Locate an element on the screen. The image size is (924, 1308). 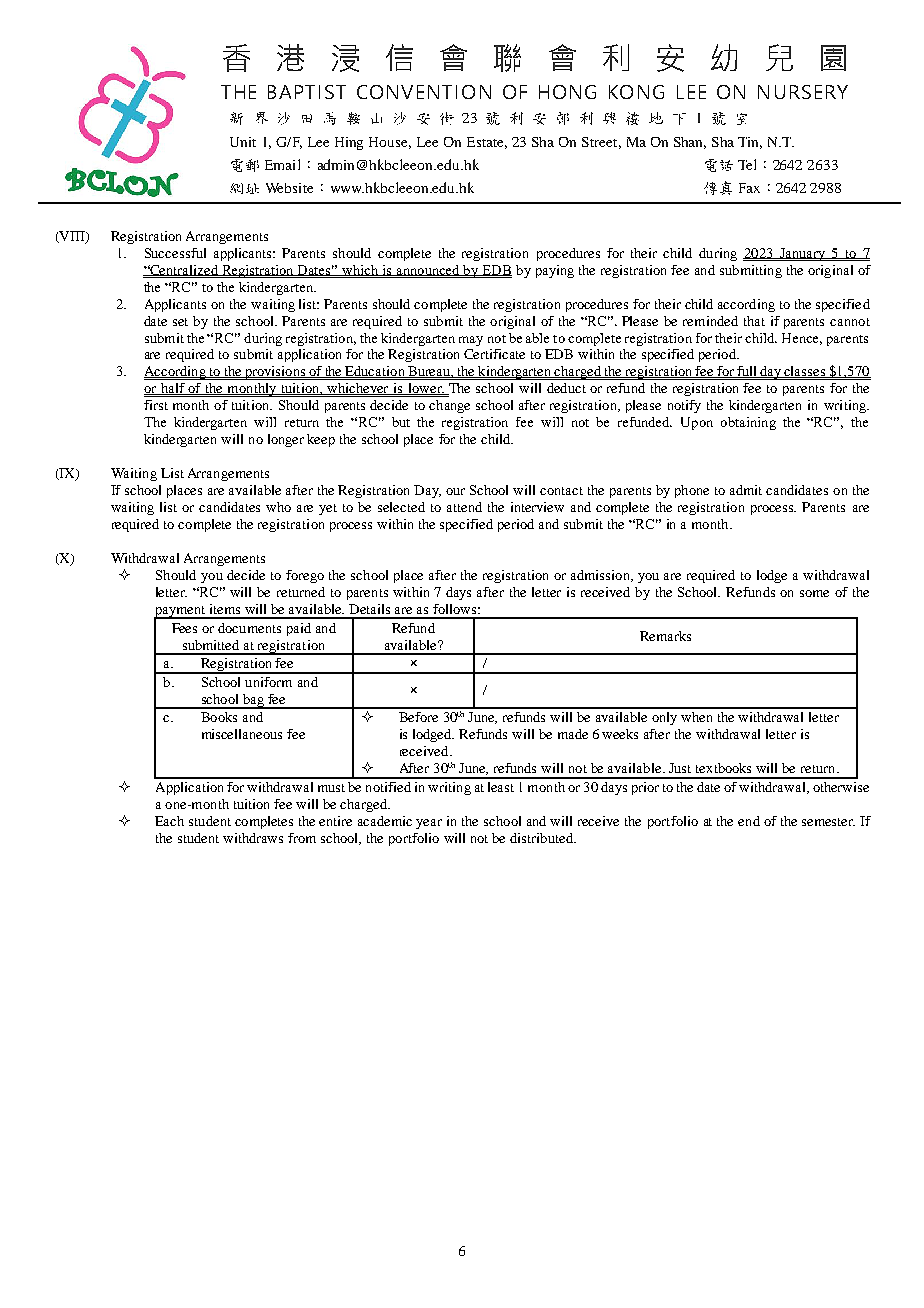
Each is located at coordinates (169, 821).
